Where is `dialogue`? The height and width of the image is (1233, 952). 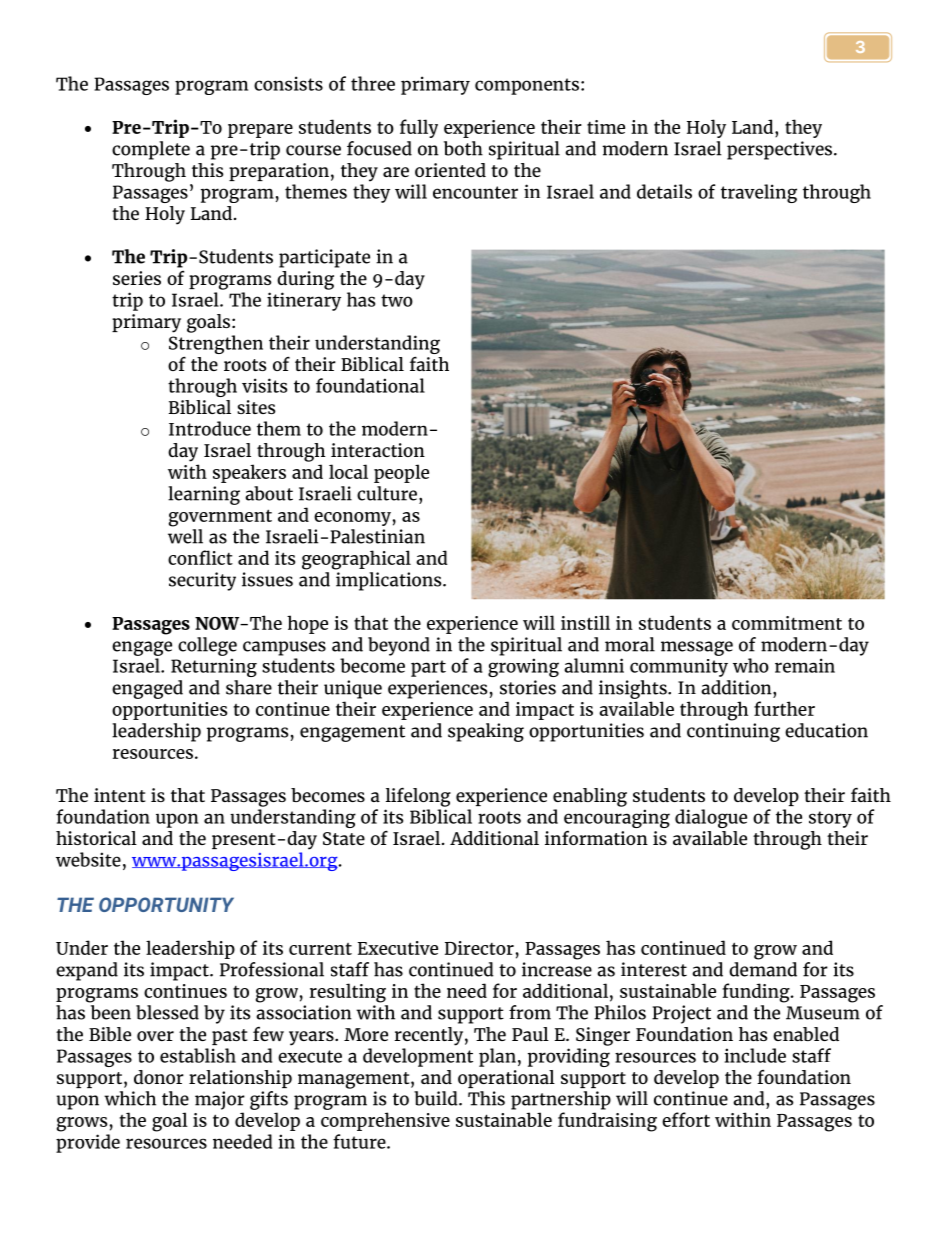
dialogue is located at coordinates (711, 818).
